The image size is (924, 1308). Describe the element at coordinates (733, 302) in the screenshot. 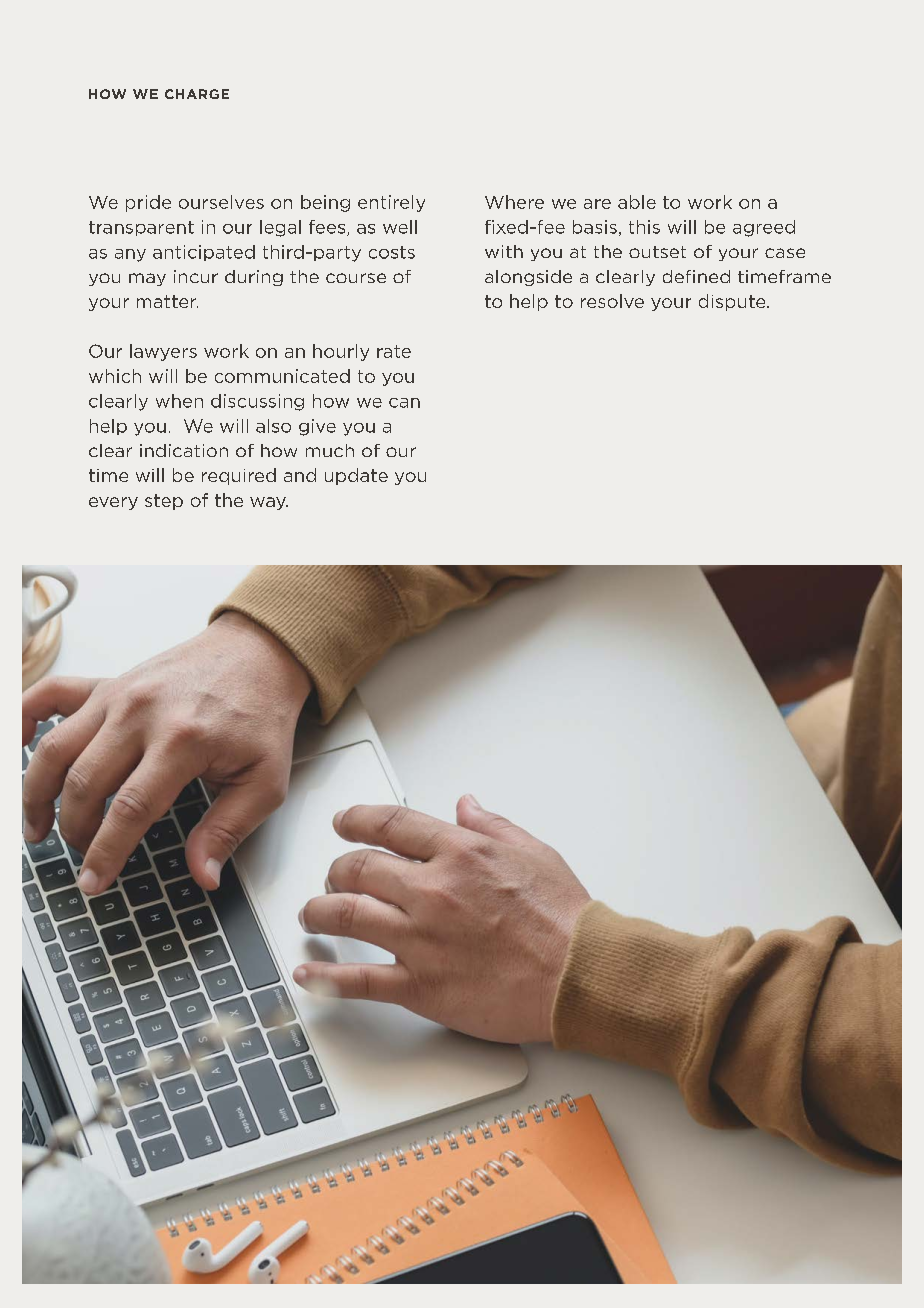

I see `dispute` at that location.
